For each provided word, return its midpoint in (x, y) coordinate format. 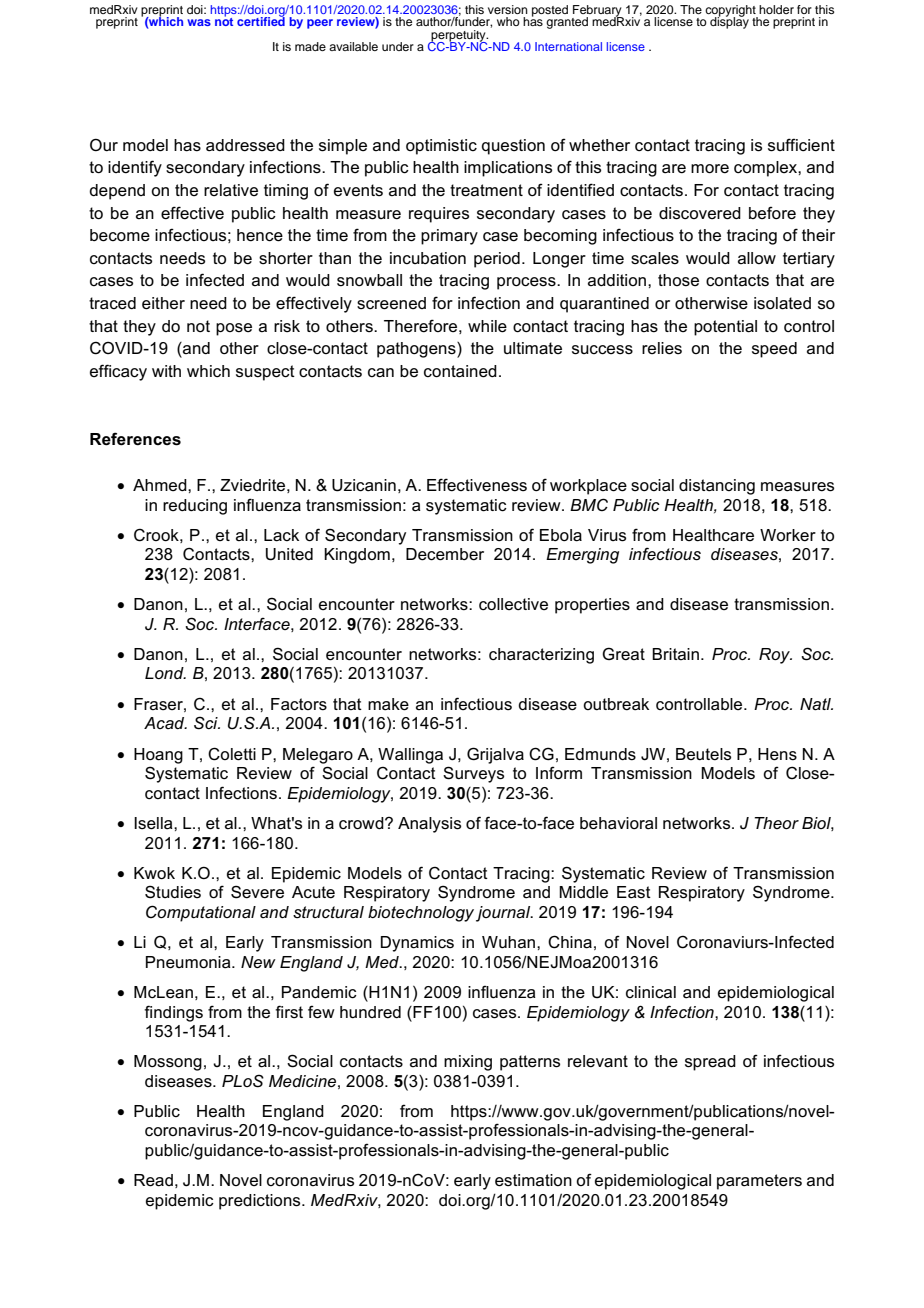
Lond (165, 673)
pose (234, 329)
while (487, 326)
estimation (533, 1180)
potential (725, 328)
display (729, 22)
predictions (261, 1202)
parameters (759, 1182)
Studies (173, 892)
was (199, 22)
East (634, 892)
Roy (775, 656)
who (508, 21)
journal (504, 914)
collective (513, 604)
